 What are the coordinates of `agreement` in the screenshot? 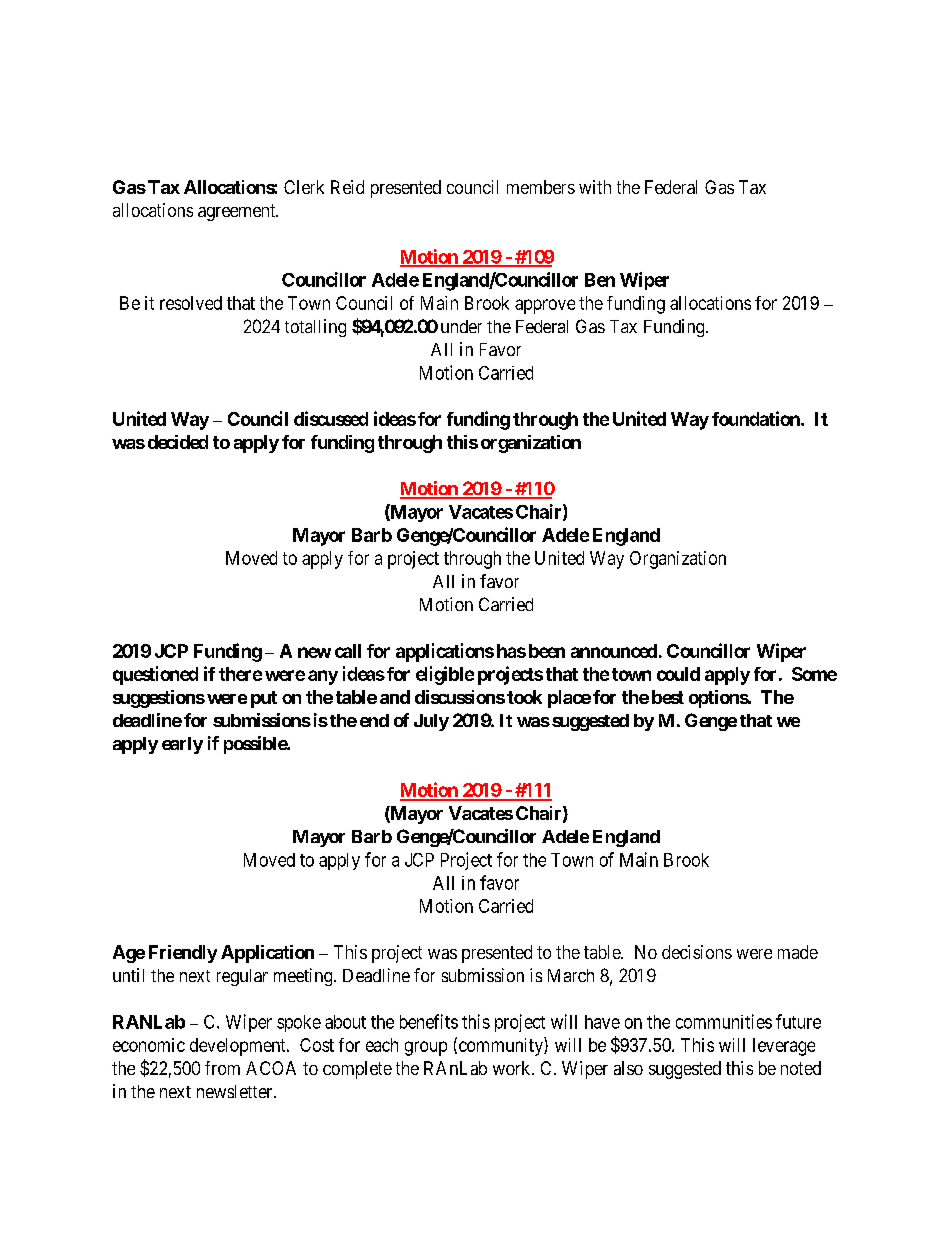 It's located at (238, 212).
